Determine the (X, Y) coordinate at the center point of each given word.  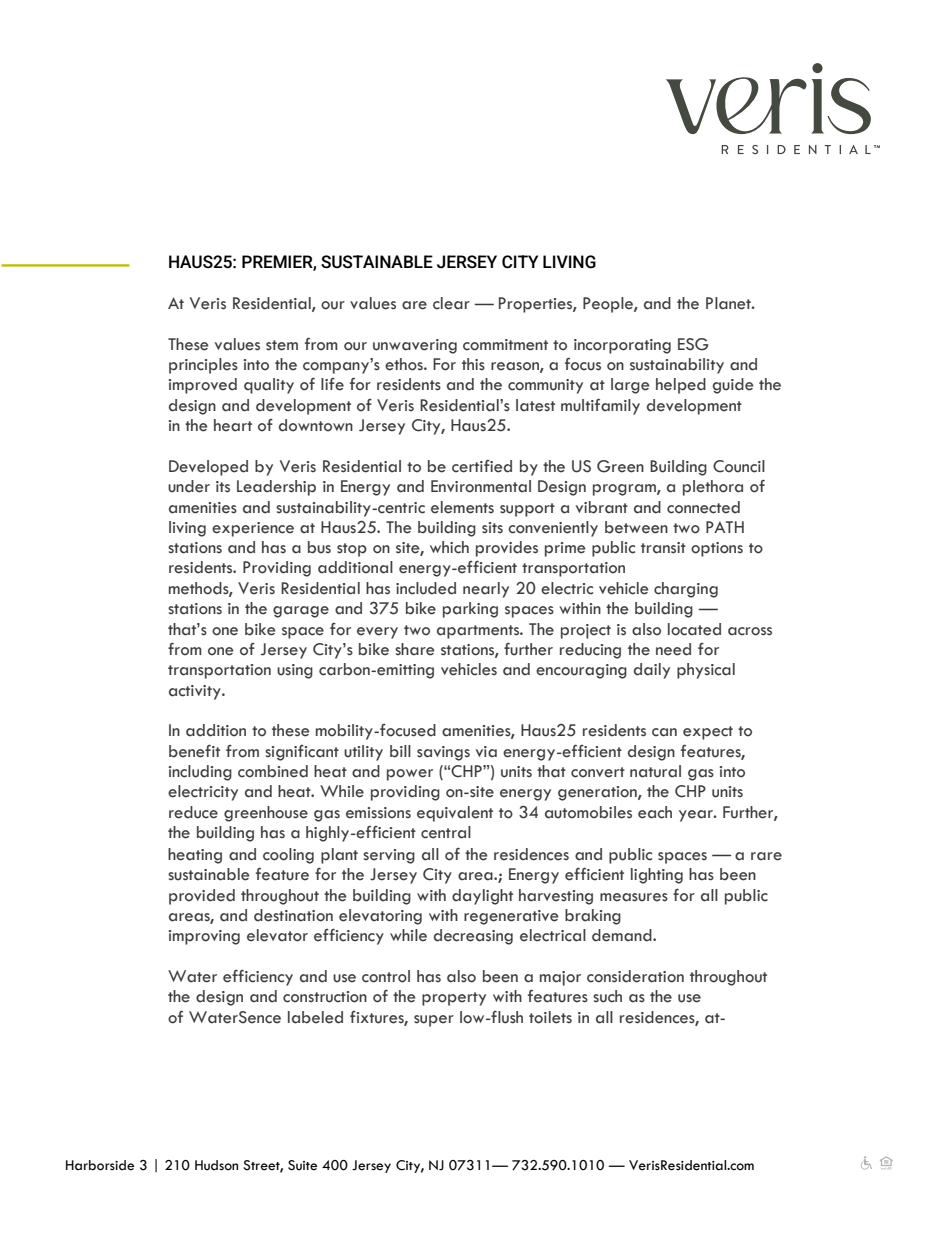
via (486, 752)
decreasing (473, 937)
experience (253, 529)
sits (492, 528)
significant (302, 753)
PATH (725, 527)
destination (293, 915)
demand (623, 935)
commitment (505, 345)
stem (282, 345)
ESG (693, 344)
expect (708, 733)
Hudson (216, 1165)
